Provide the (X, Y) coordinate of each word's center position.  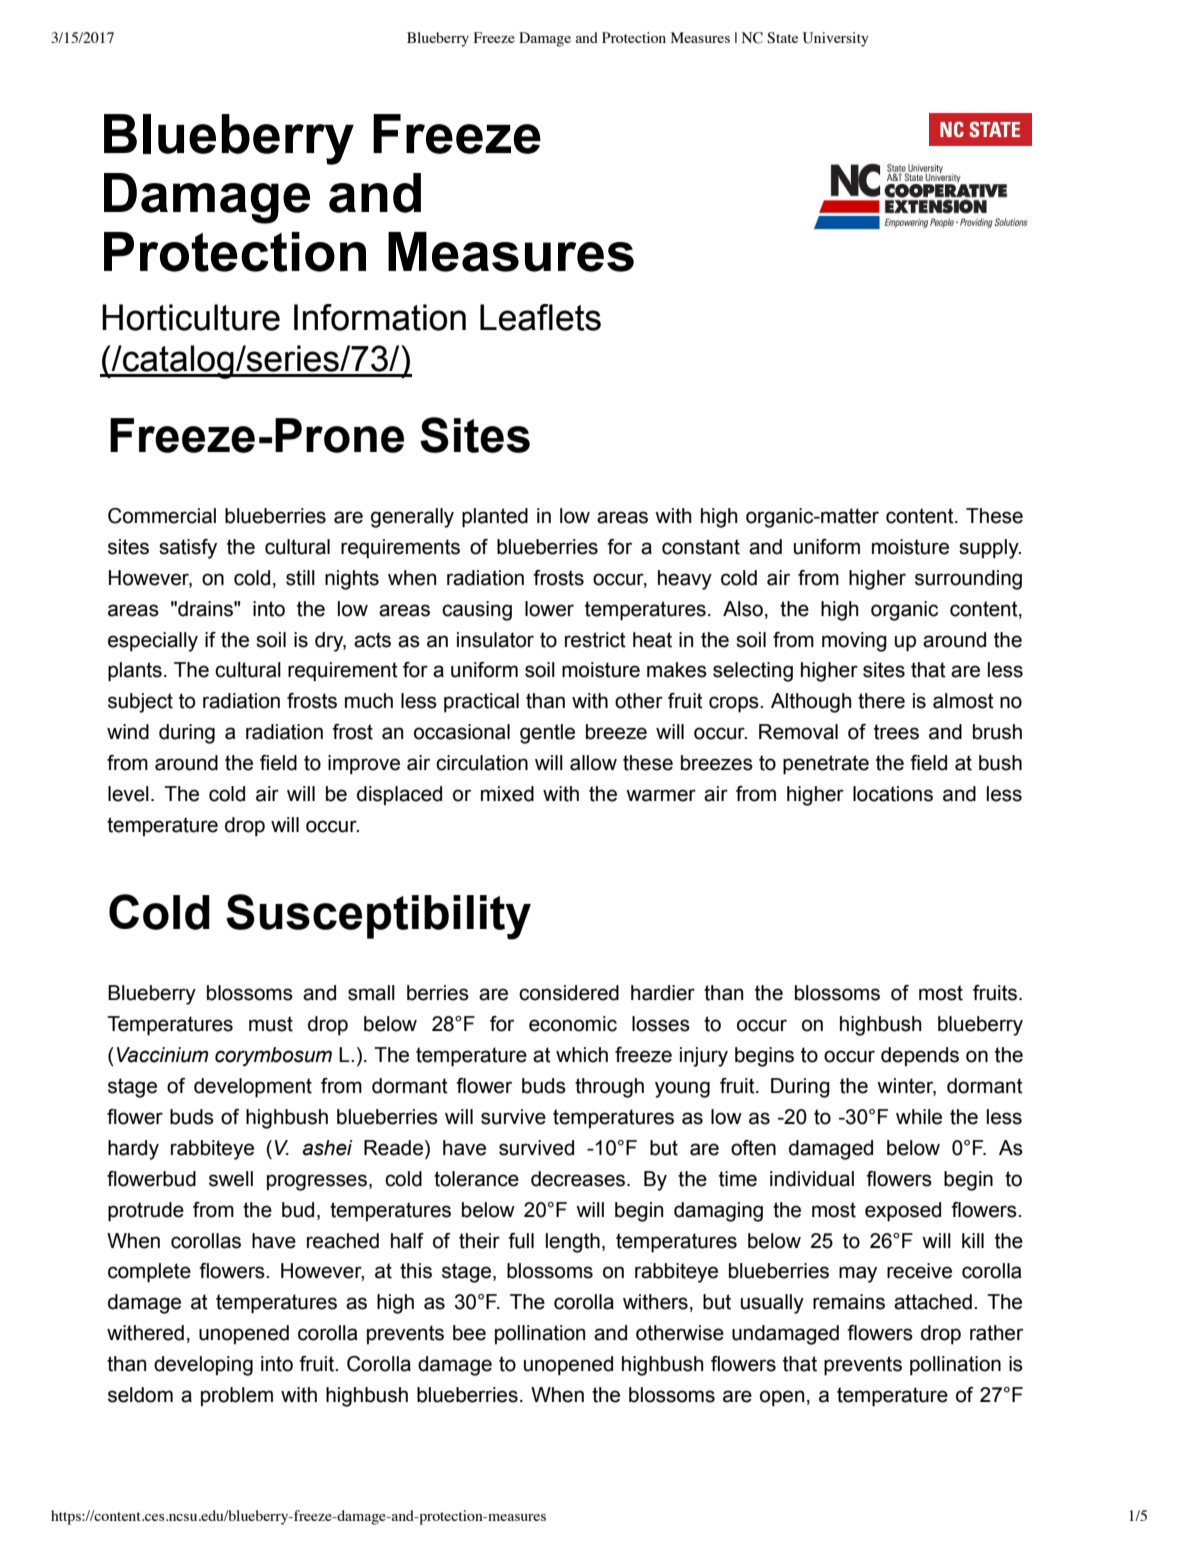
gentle (547, 734)
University (835, 39)
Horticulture (191, 317)
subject (140, 703)
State (782, 38)
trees (896, 732)
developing (203, 1366)
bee (469, 1333)
